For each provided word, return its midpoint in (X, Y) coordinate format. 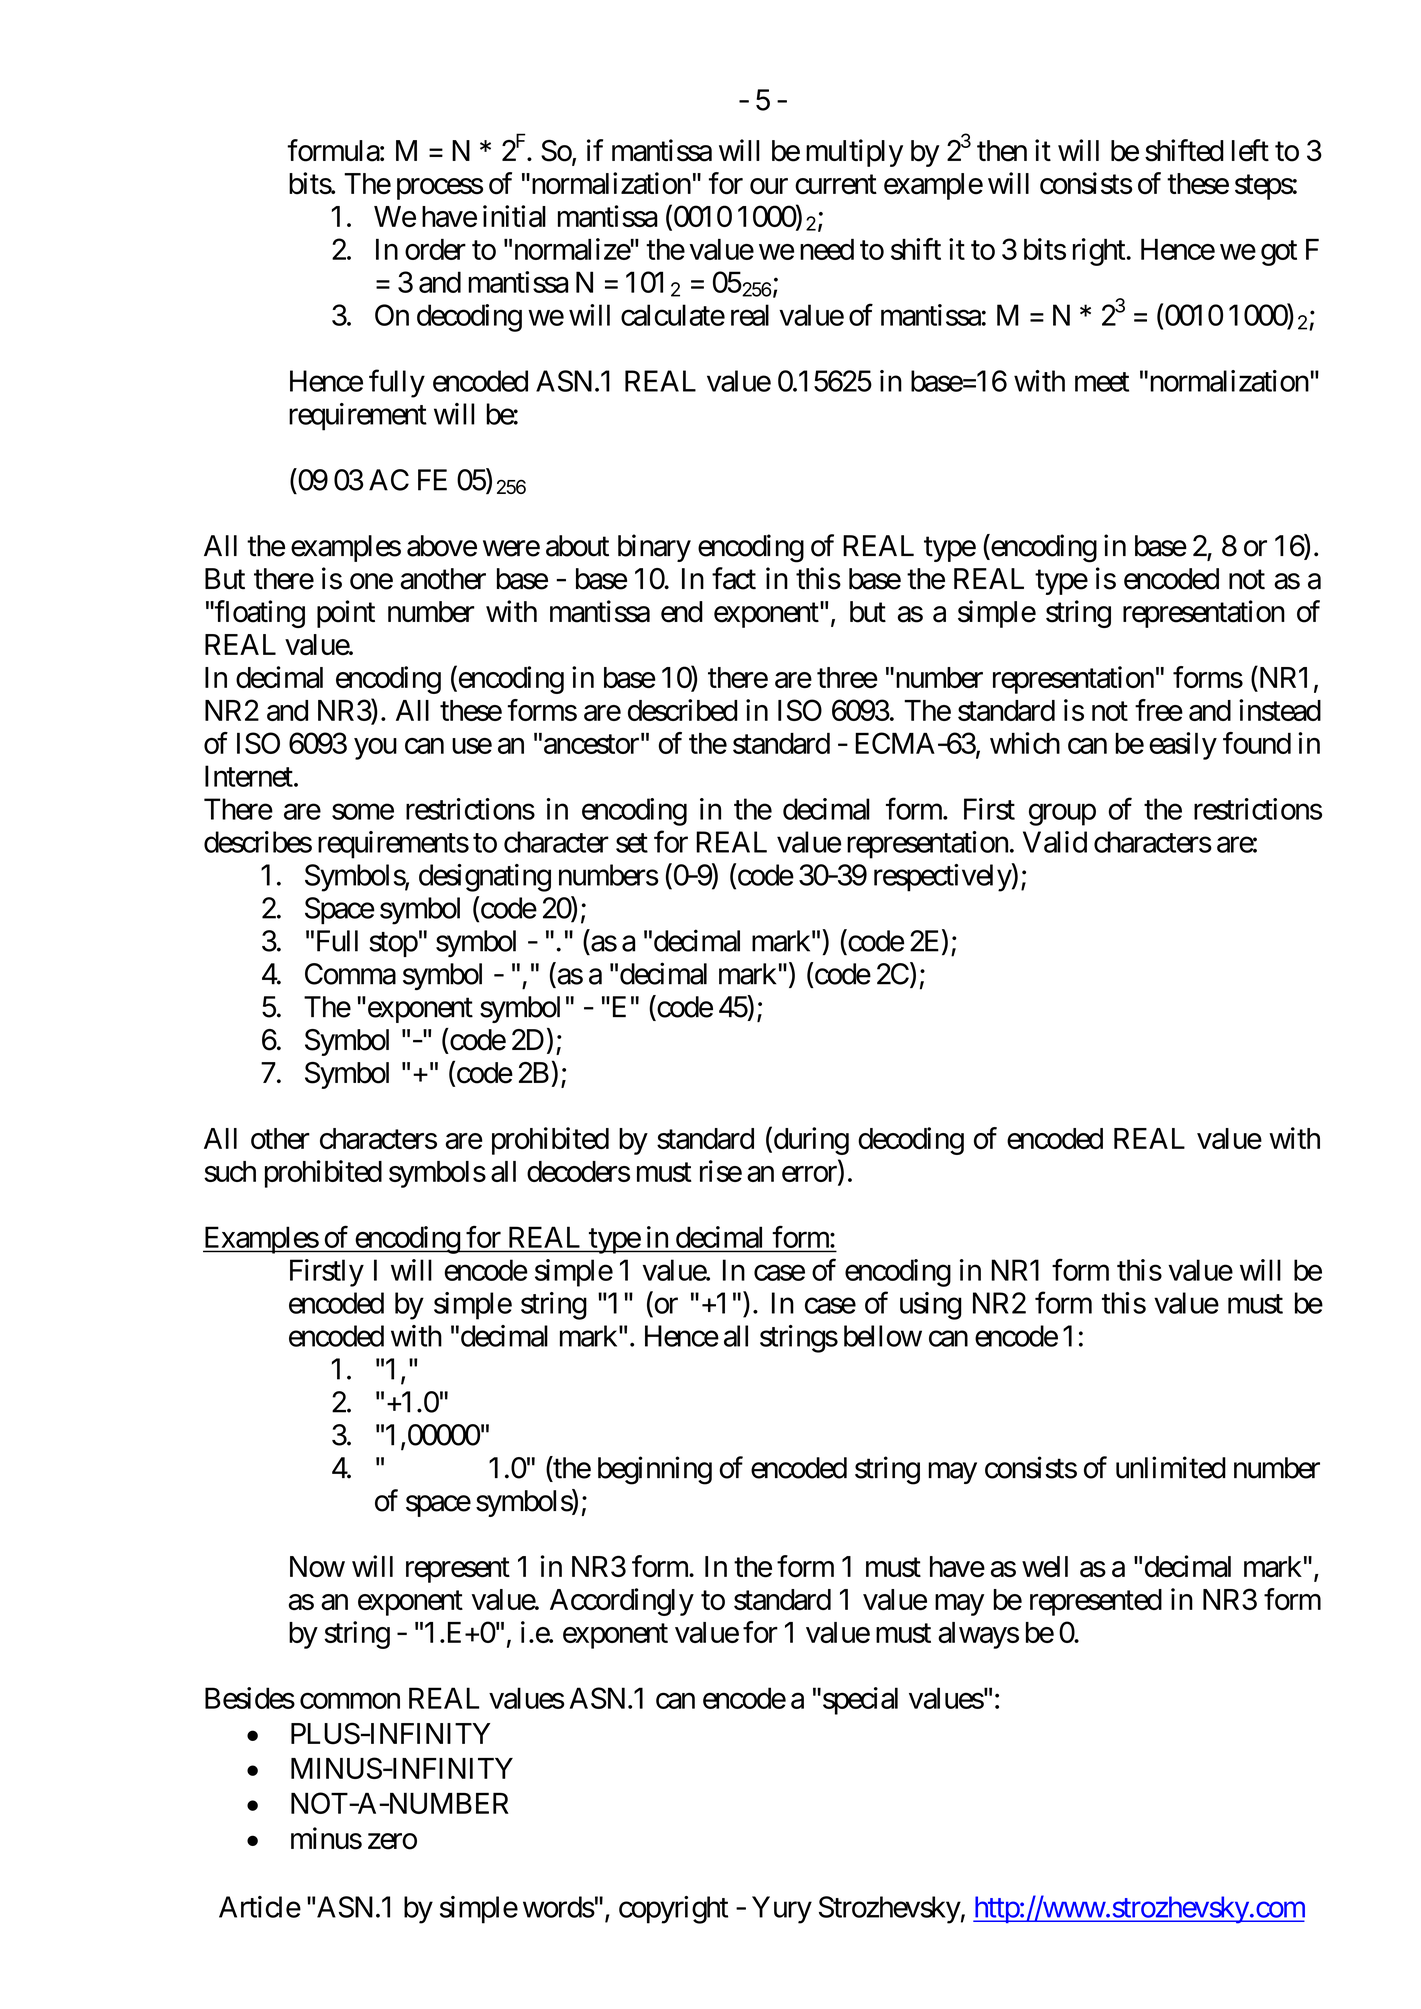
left (1250, 150)
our (769, 186)
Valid (1055, 842)
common (350, 1701)
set (632, 843)
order (435, 249)
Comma (350, 974)
